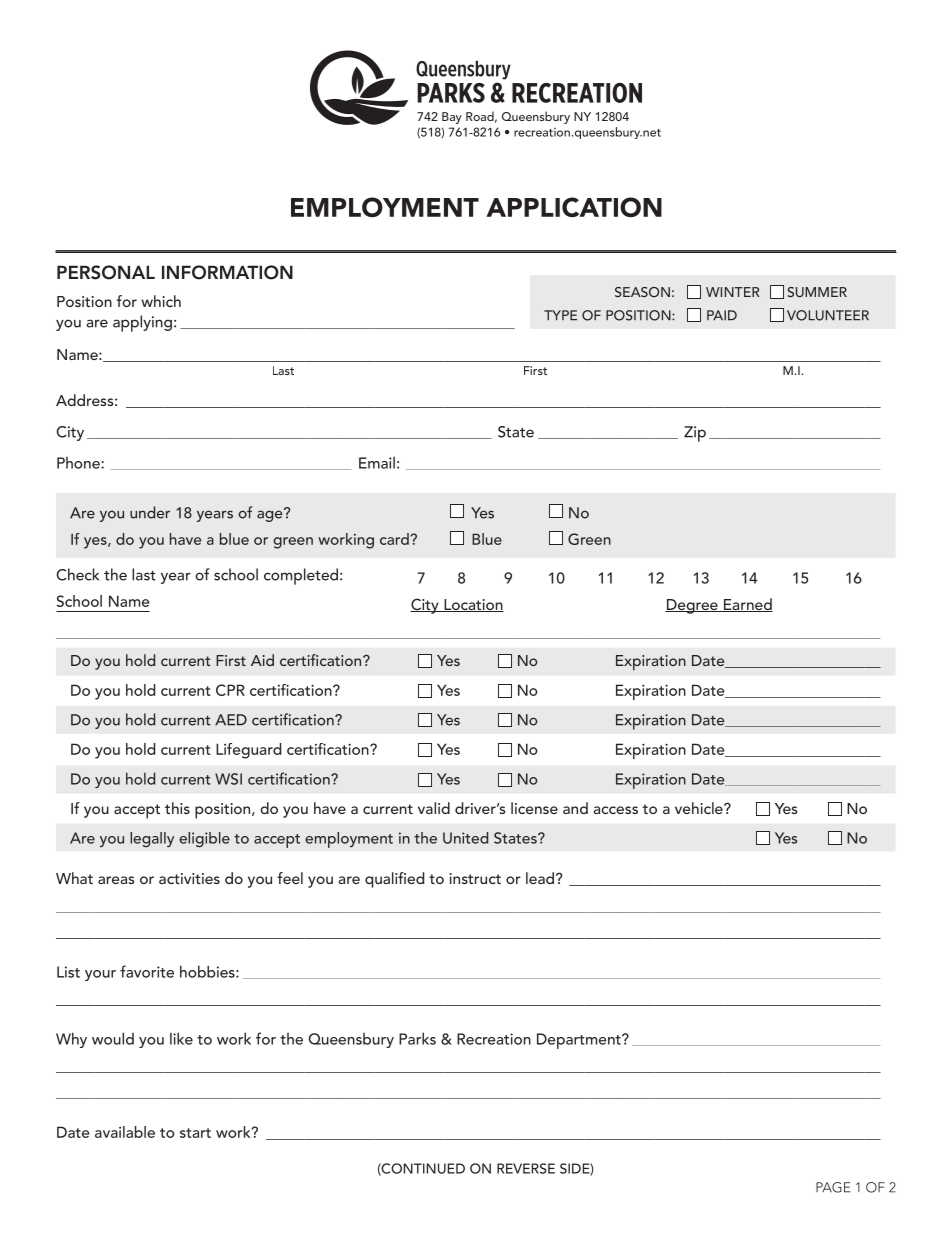  What do you see at coordinates (377, 463) in the document?
I see `Email` at bounding box center [377, 463].
